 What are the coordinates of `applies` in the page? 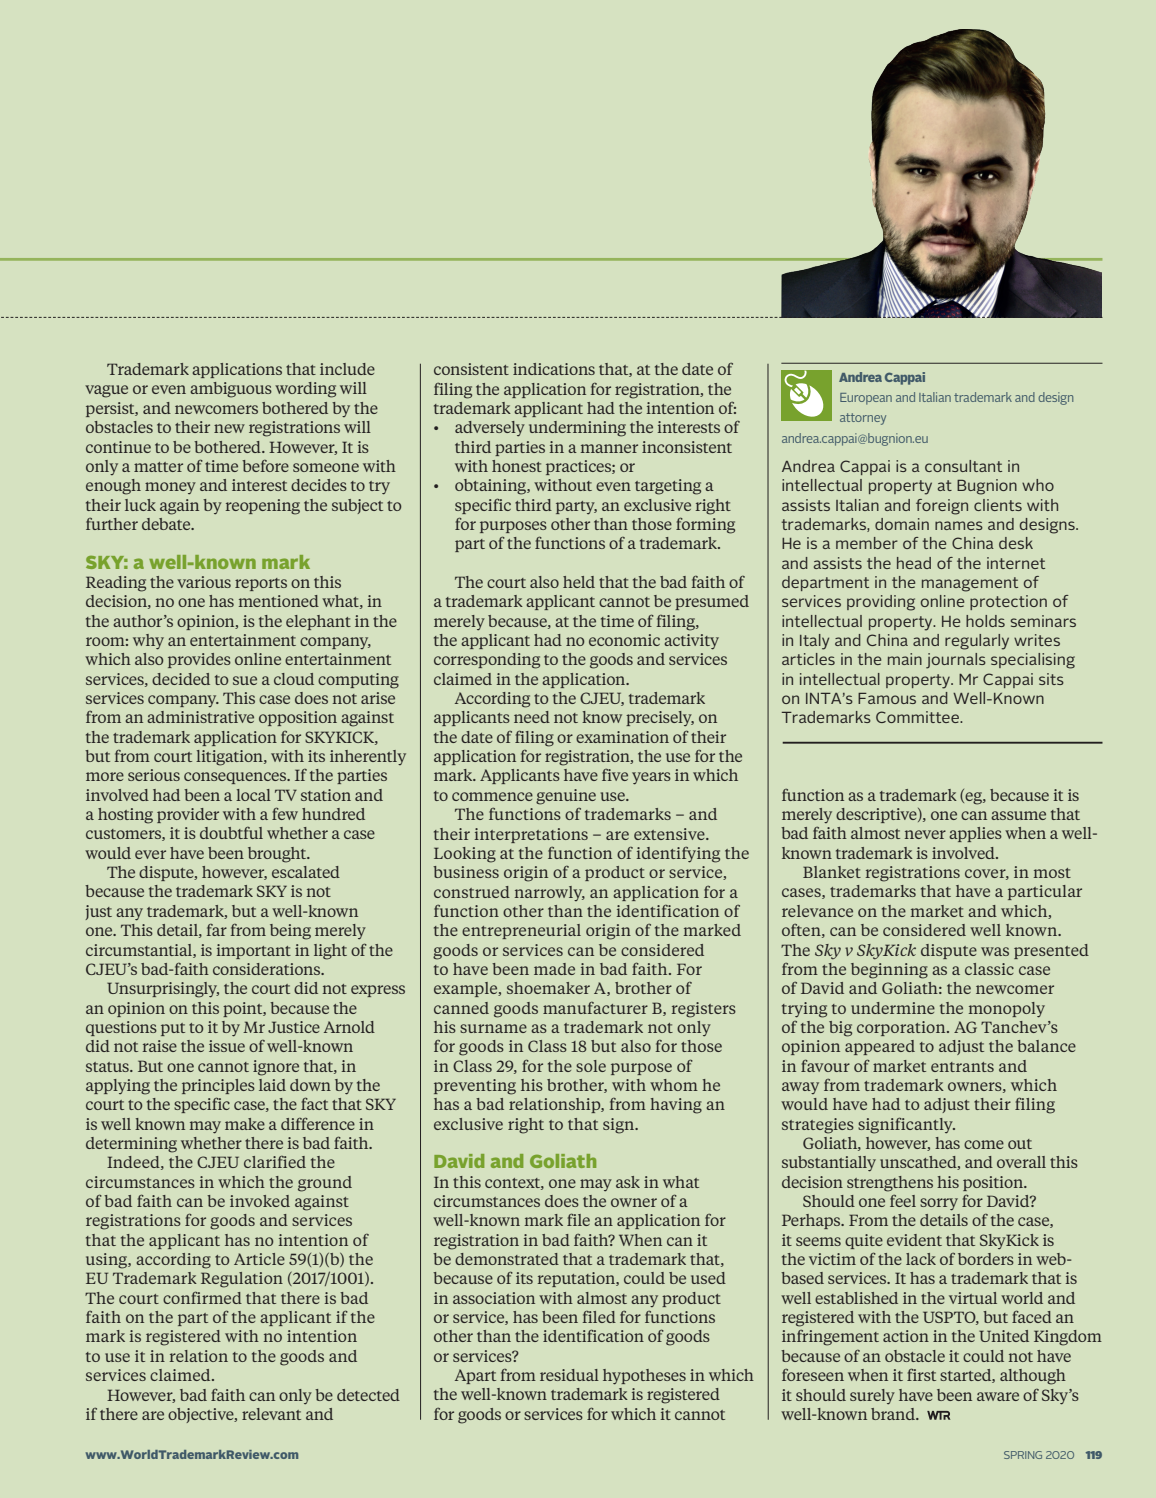 It's located at (975, 834).
